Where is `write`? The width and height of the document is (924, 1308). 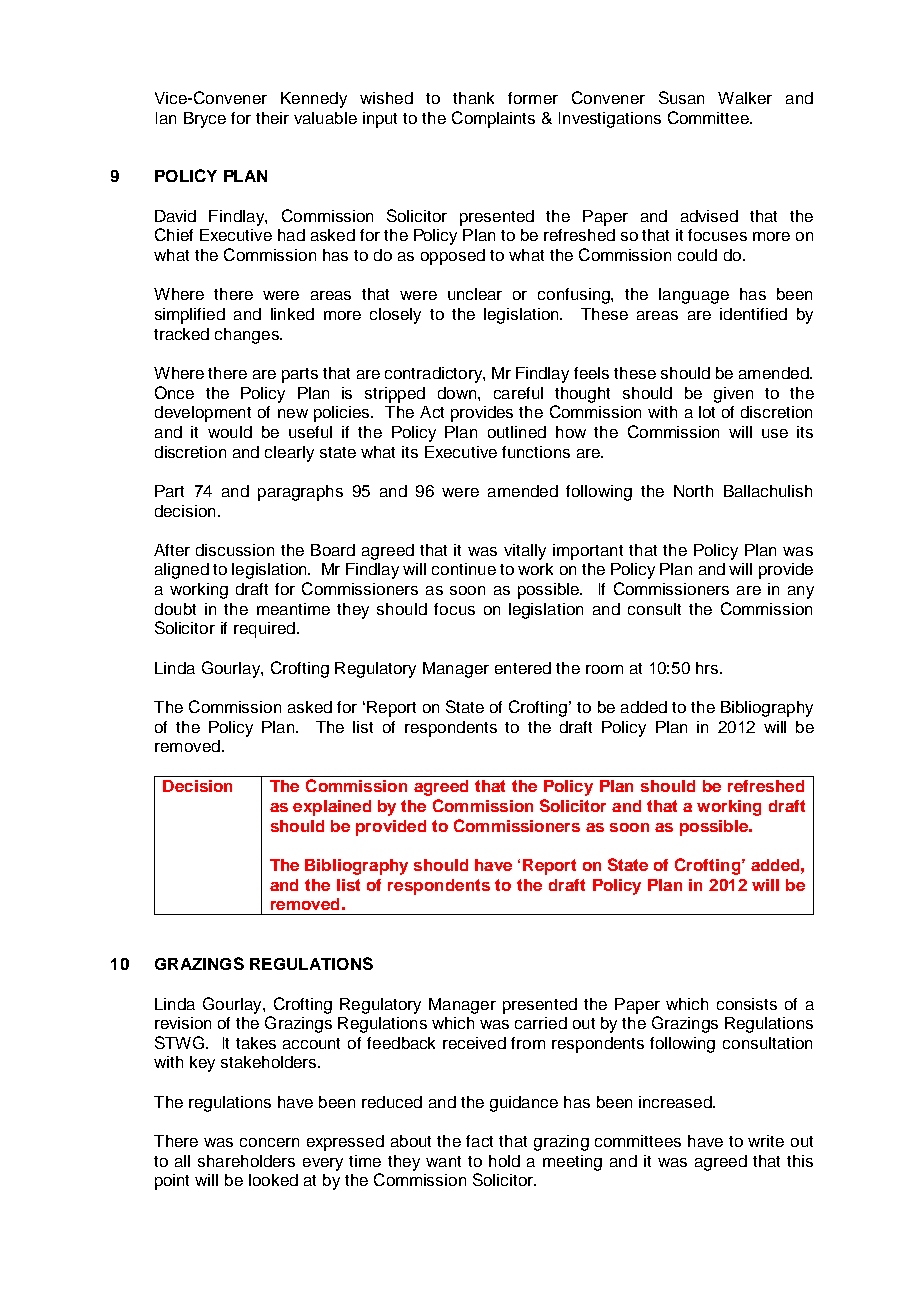
write is located at coordinates (766, 1141).
